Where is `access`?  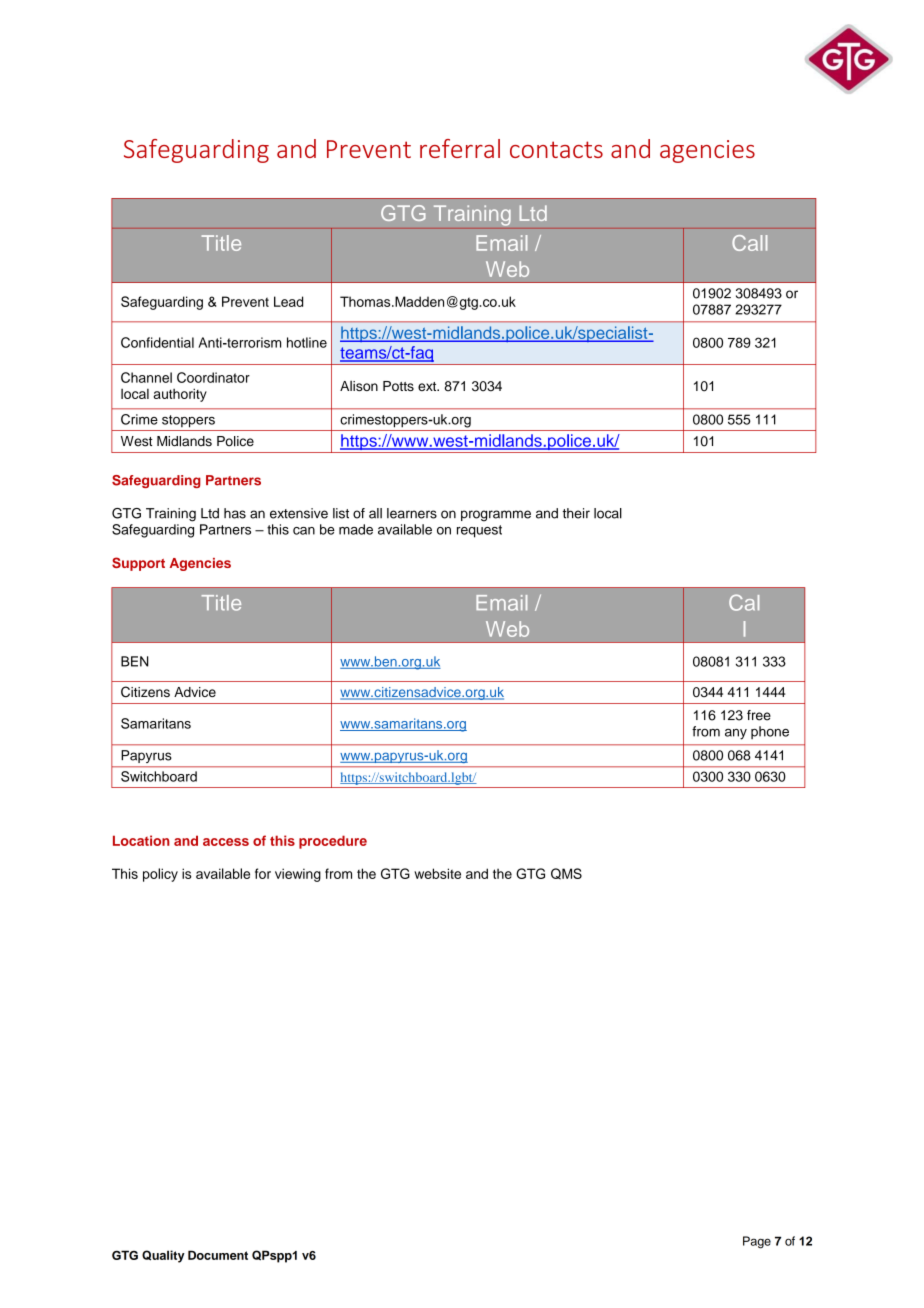 access is located at coordinates (226, 842).
